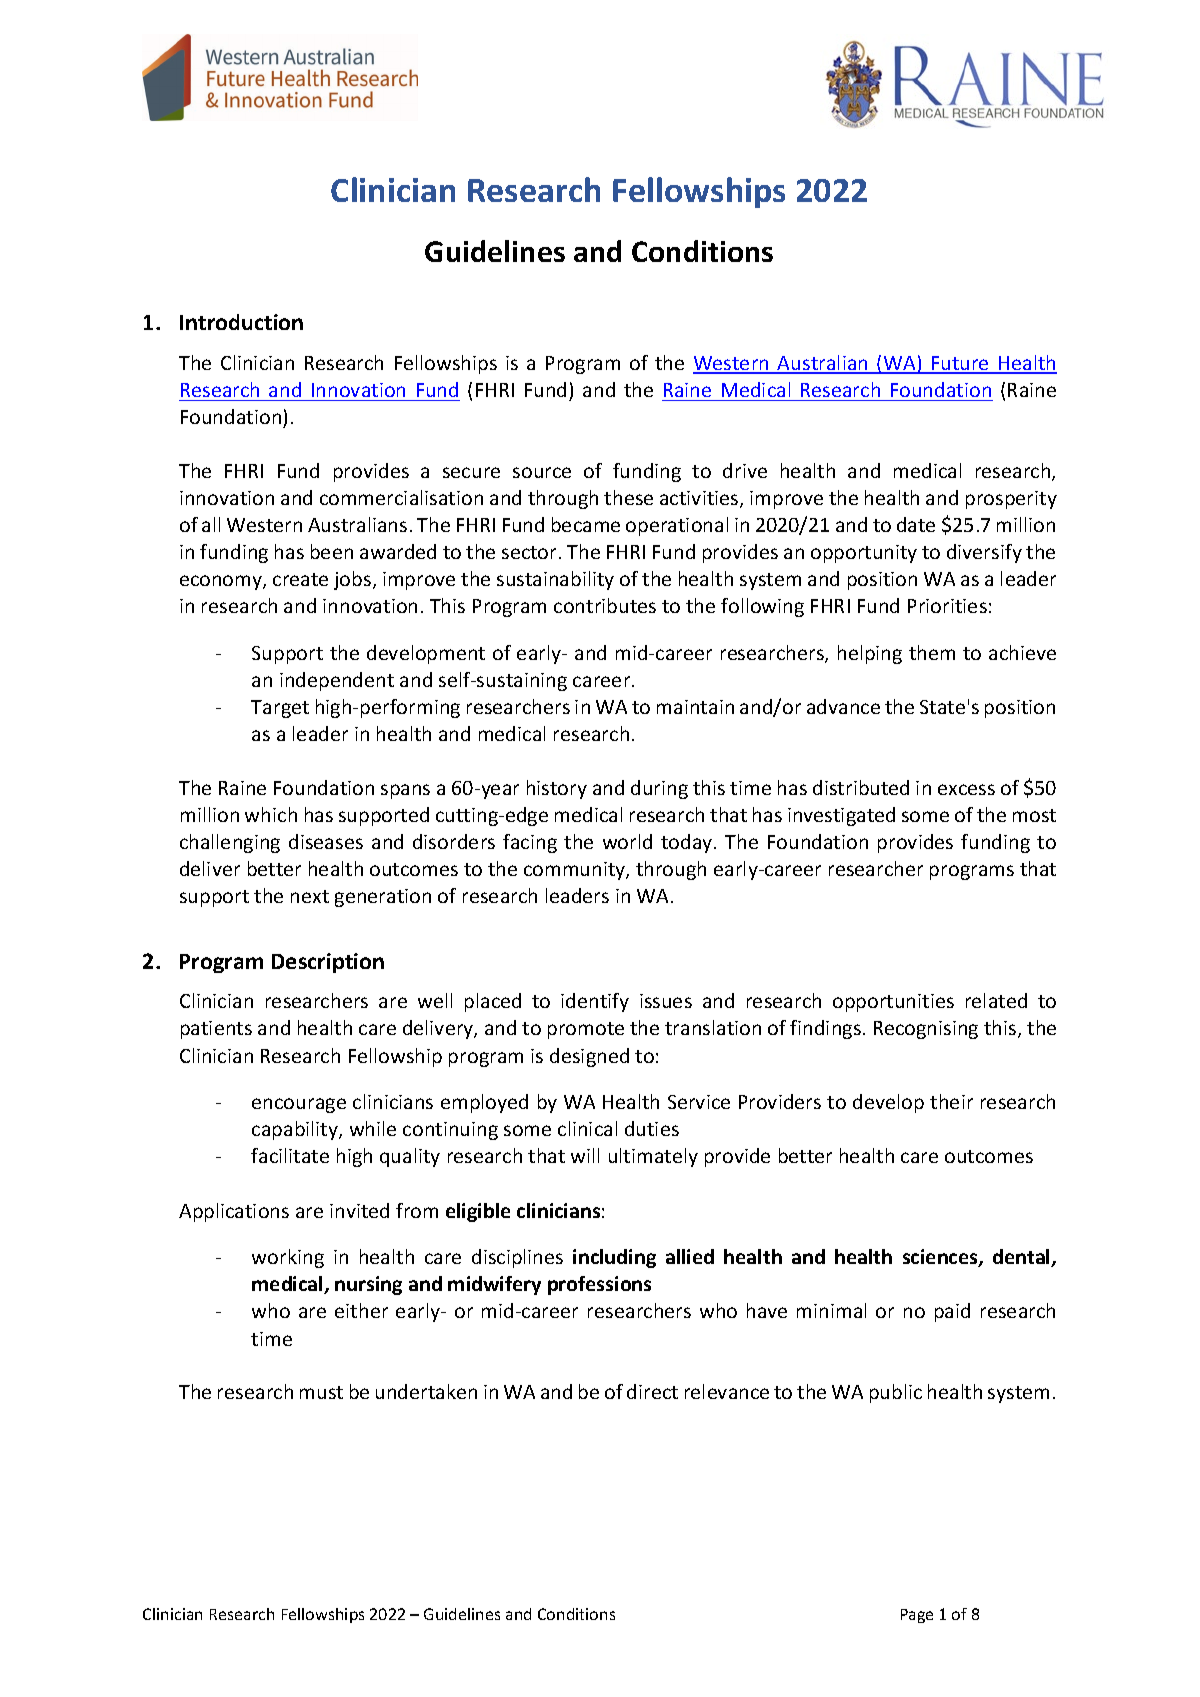  I want to click on ultimately, so click(653, 1157).
